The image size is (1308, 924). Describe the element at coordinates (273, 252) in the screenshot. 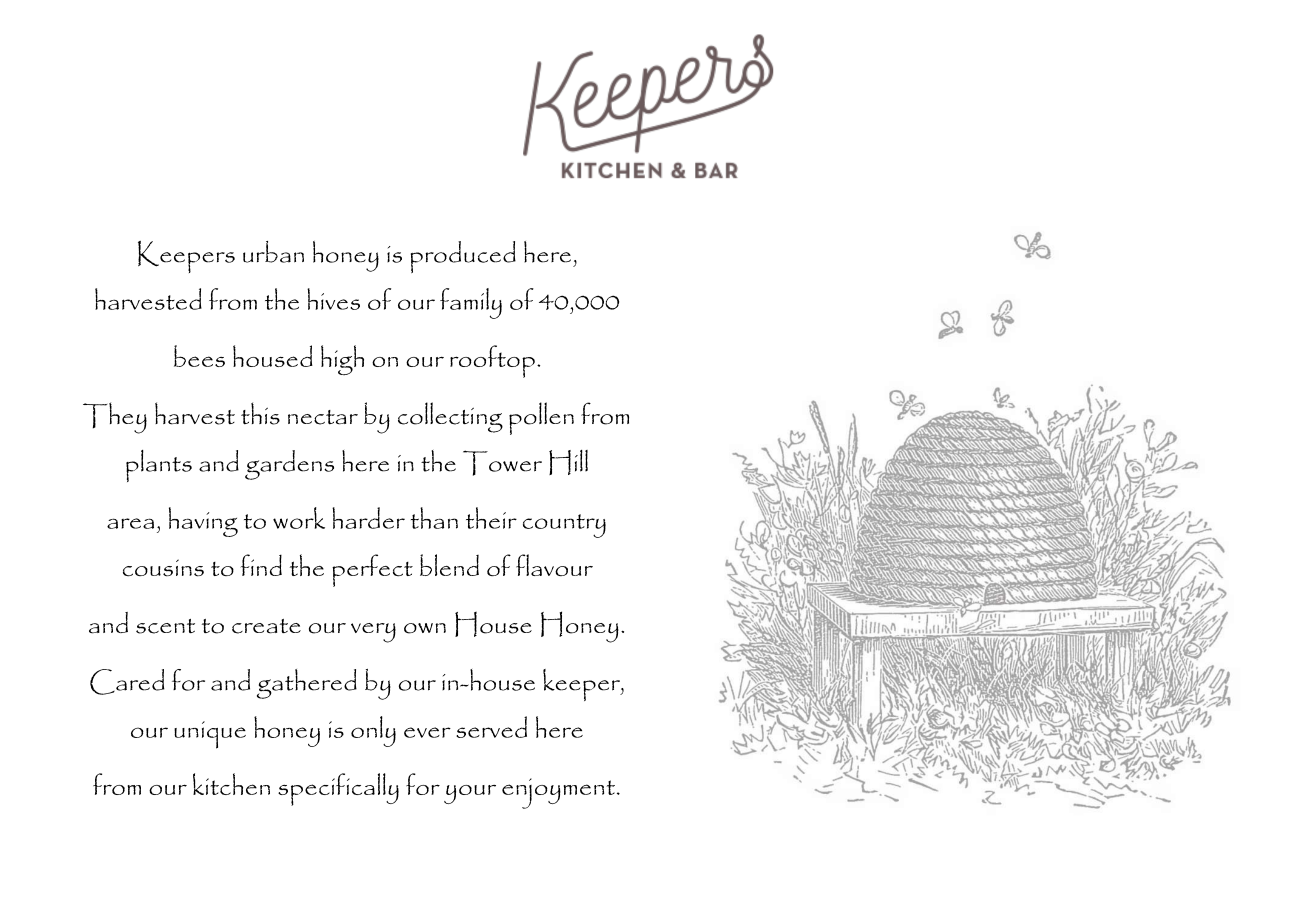

I see `urban` at that location.
